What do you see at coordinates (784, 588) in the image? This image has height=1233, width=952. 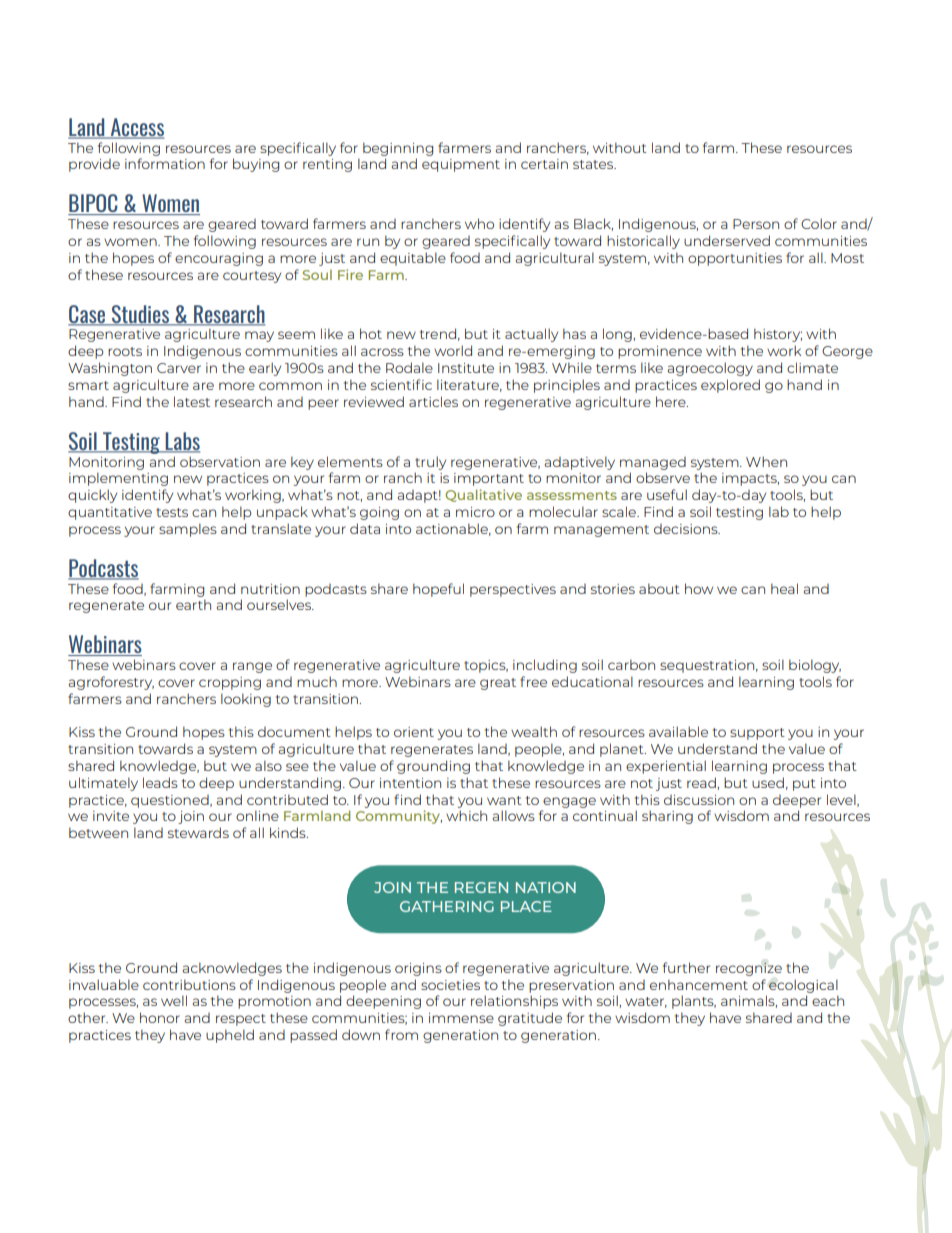 I see `heal` at bounding box center [784, 588].
